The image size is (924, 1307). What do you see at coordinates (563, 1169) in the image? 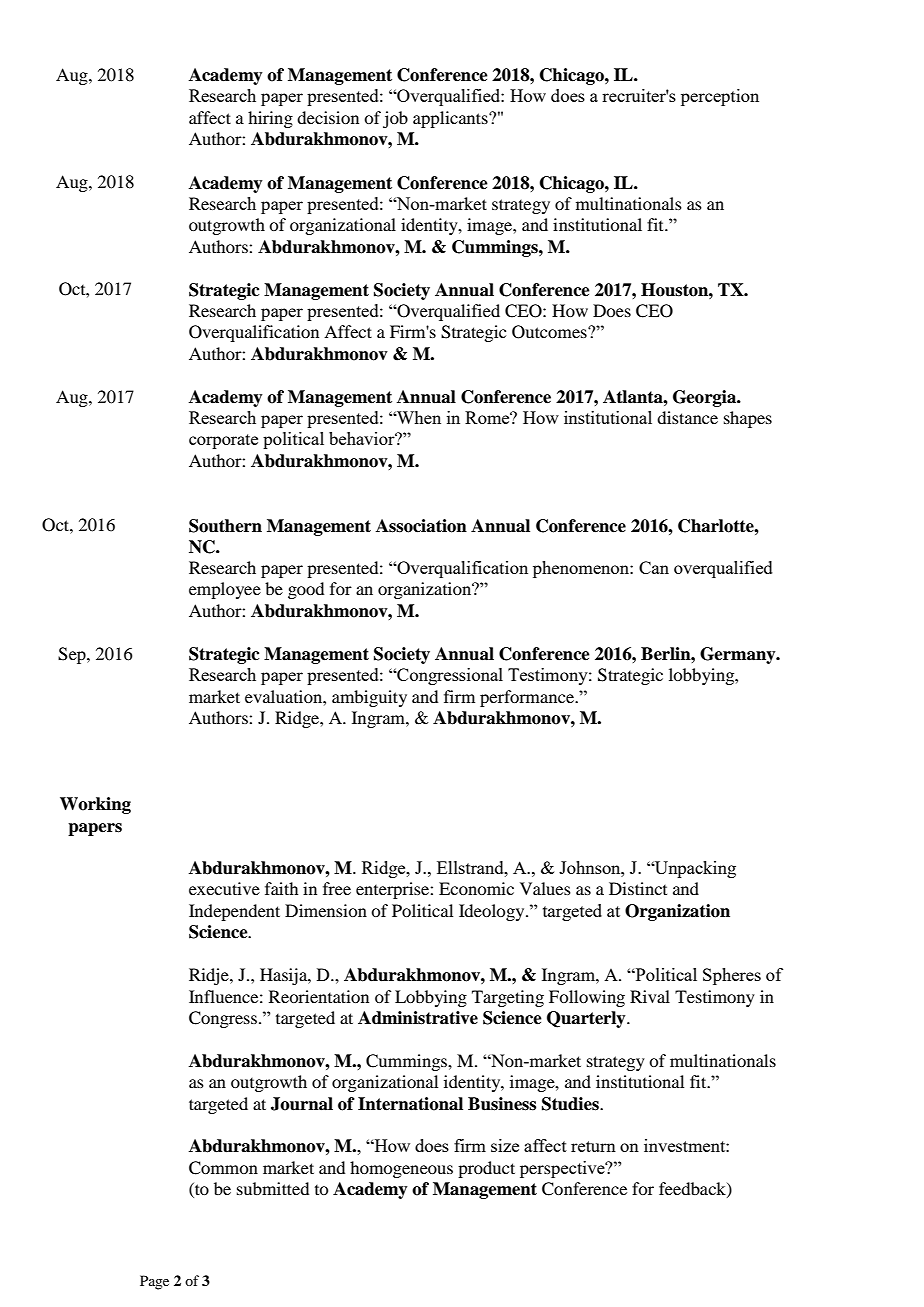
I see `perspective` at bounding box center [563, 1169].
